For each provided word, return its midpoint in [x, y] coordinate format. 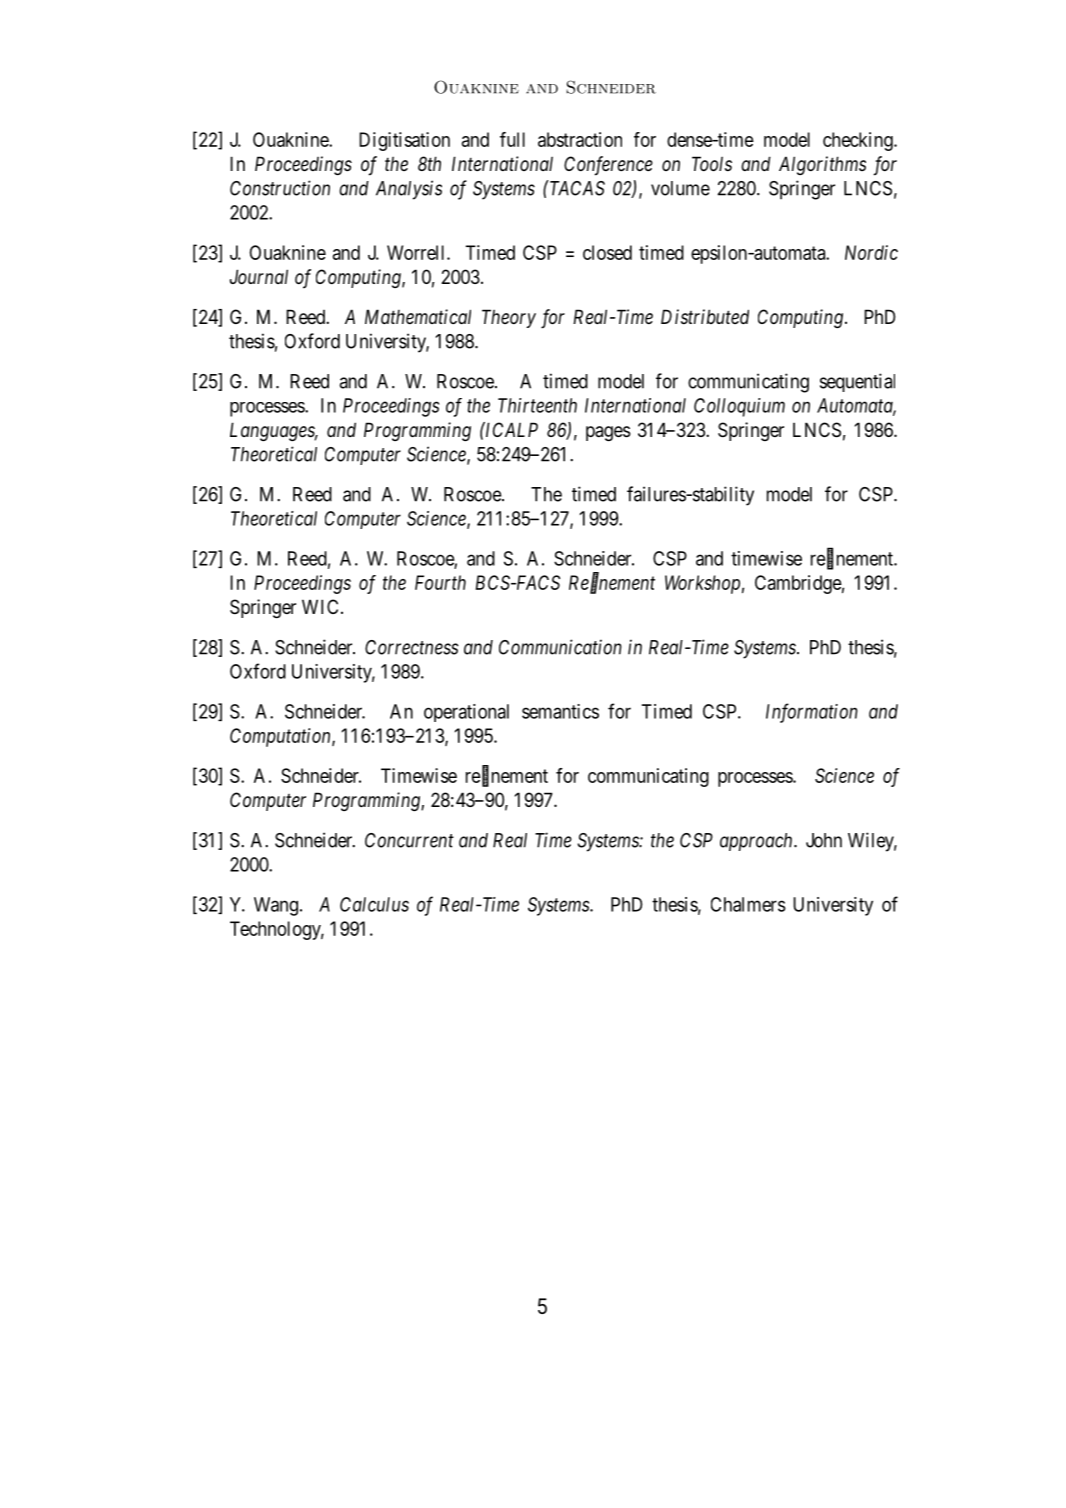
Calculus [374, 904]
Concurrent [409, 840]
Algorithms [822, 165]
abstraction [580, 139]
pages [608, 433]
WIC [320, 606]
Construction [280, 188]
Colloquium [739, 407]
